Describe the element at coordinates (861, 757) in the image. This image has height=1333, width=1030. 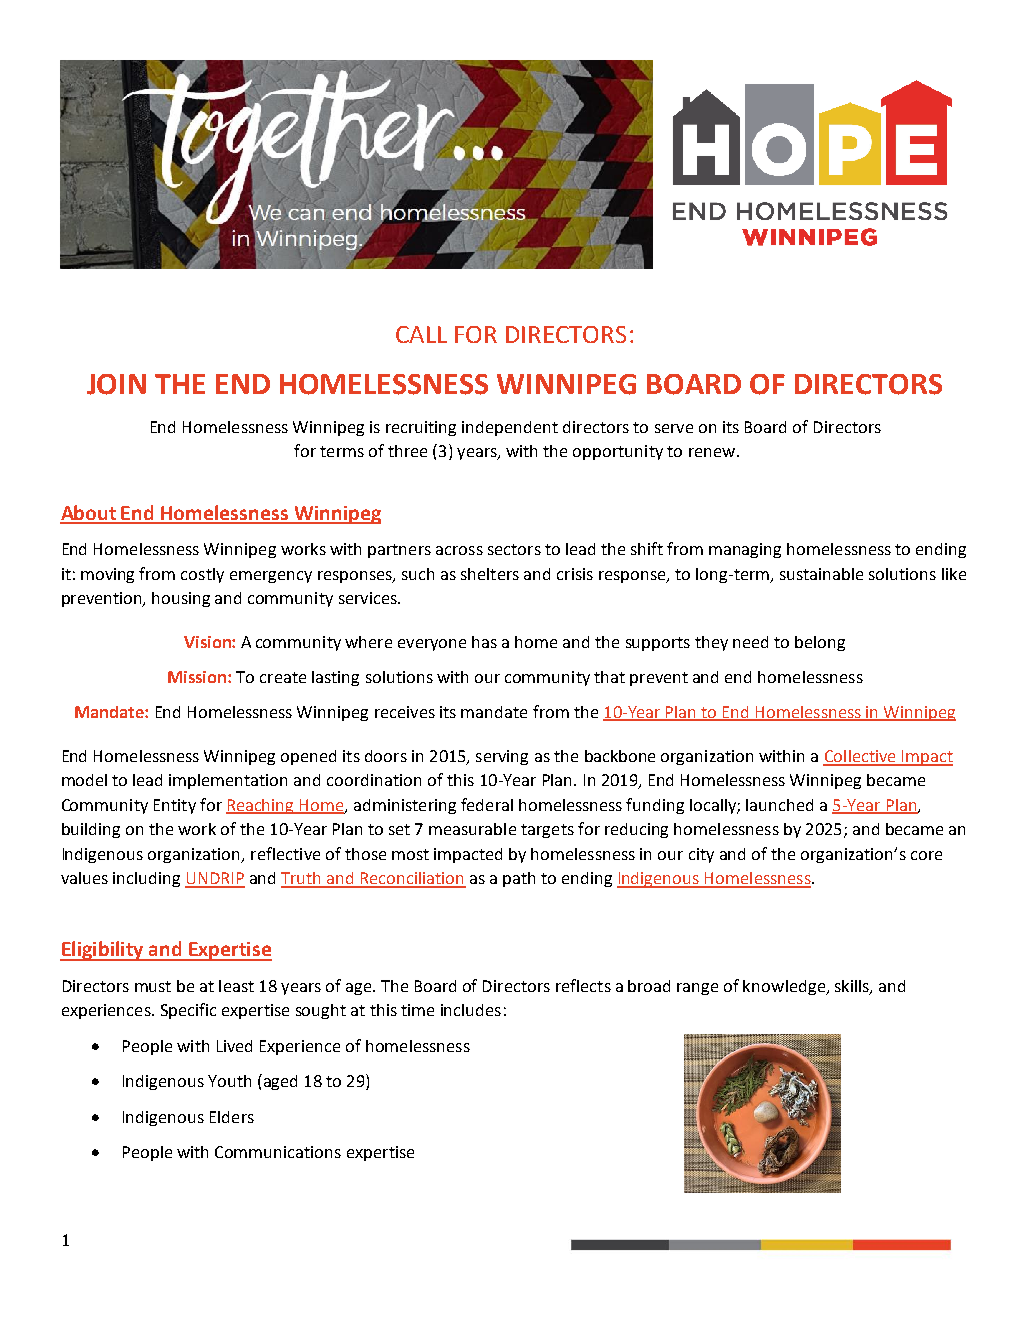
I see `Collective` at that location.
